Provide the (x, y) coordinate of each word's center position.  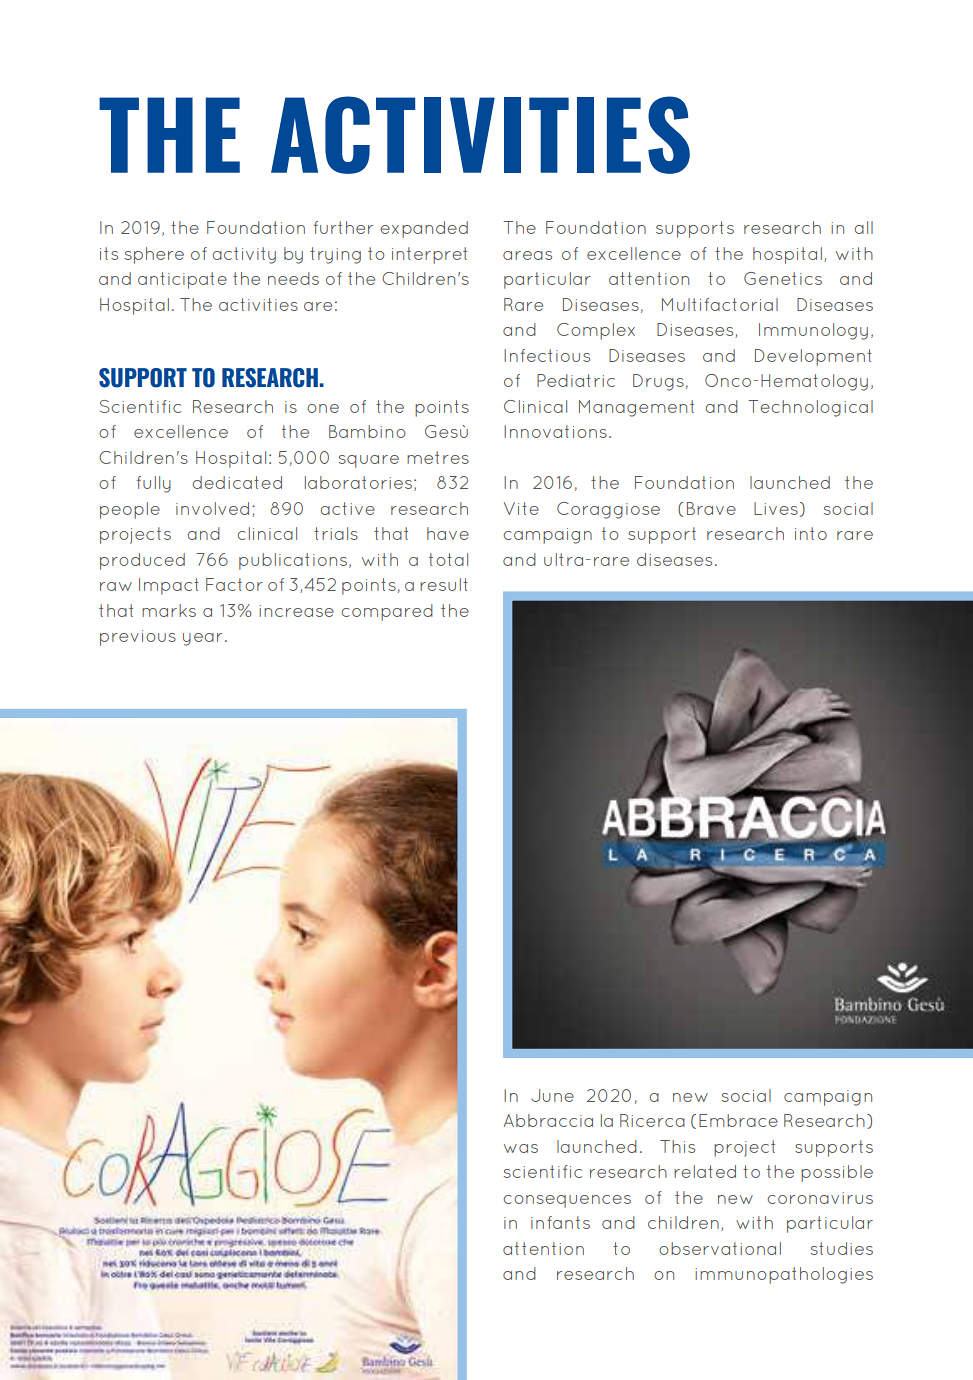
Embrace (738, 1120)
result (444, 584)
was (521, 1148)
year (202, 639)
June (552, 1095)
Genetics (783, 278)
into (811, 533)
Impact (169, 586)
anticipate (182, 280)
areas (527, 255)
